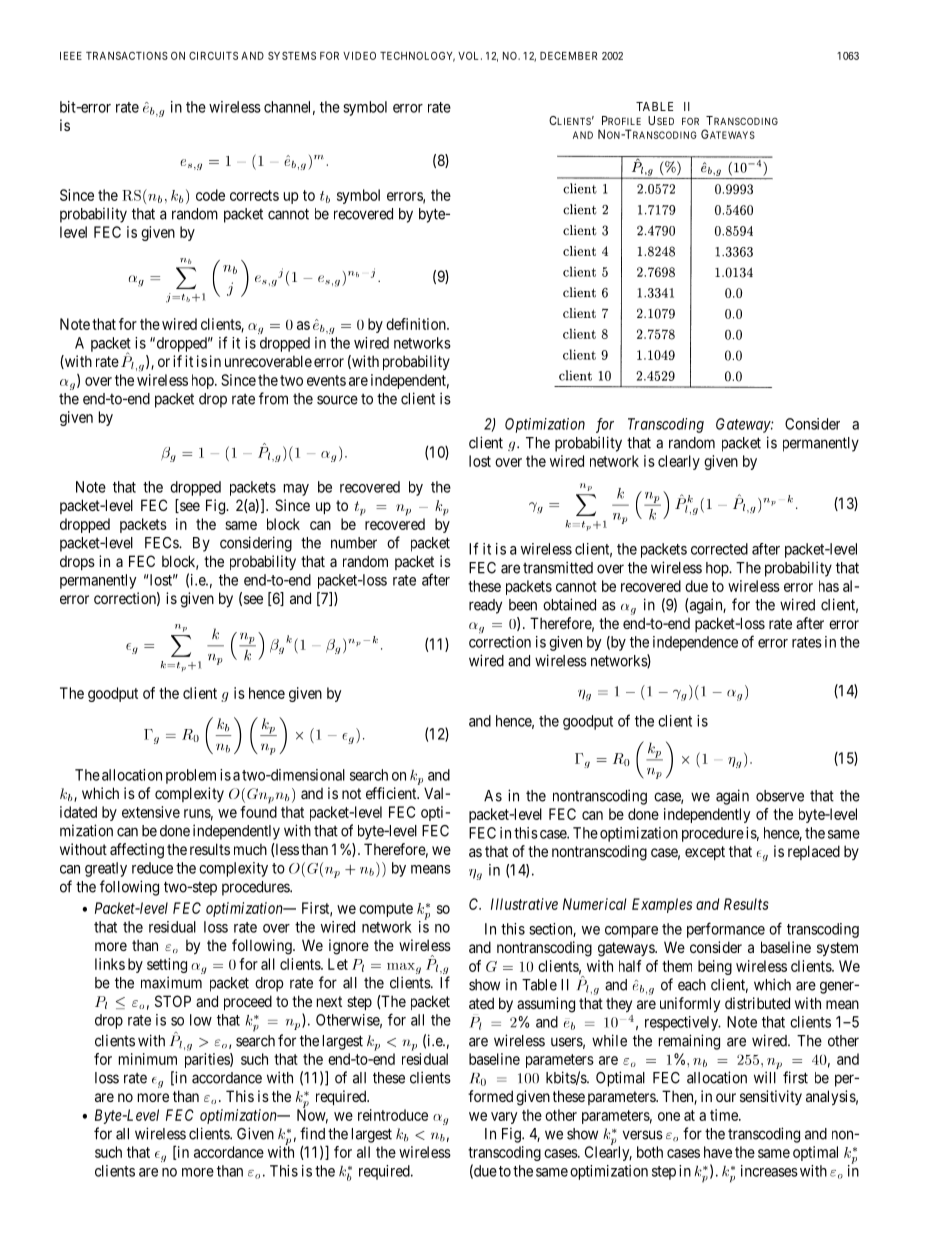 This screenshot has width=952, height=1233. What do you see at coordinates (524, 904) in the screenshot?
I see `Illustrative` at bounding box center [524, 904].
